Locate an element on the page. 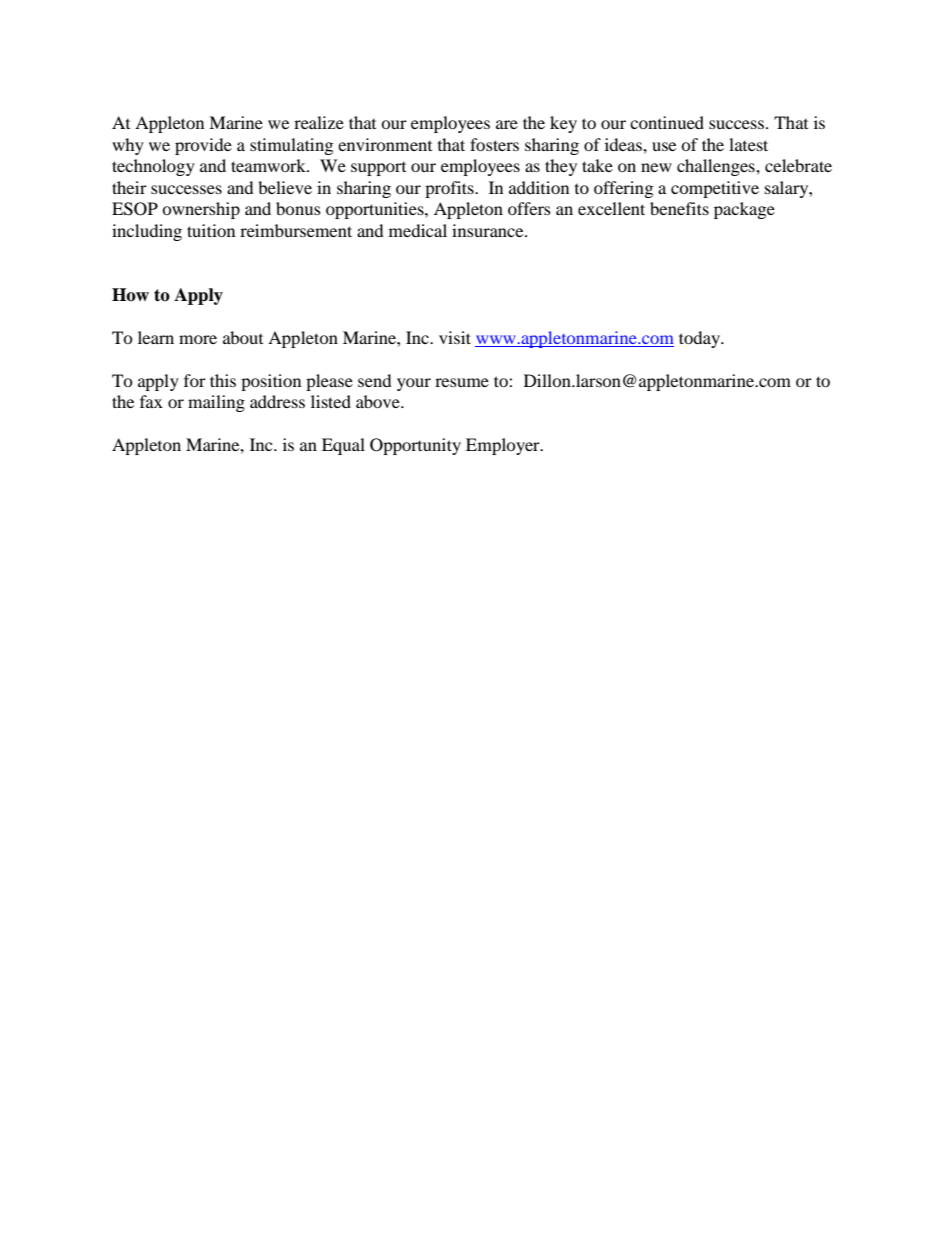  for is located at coordinates (195, 380).
